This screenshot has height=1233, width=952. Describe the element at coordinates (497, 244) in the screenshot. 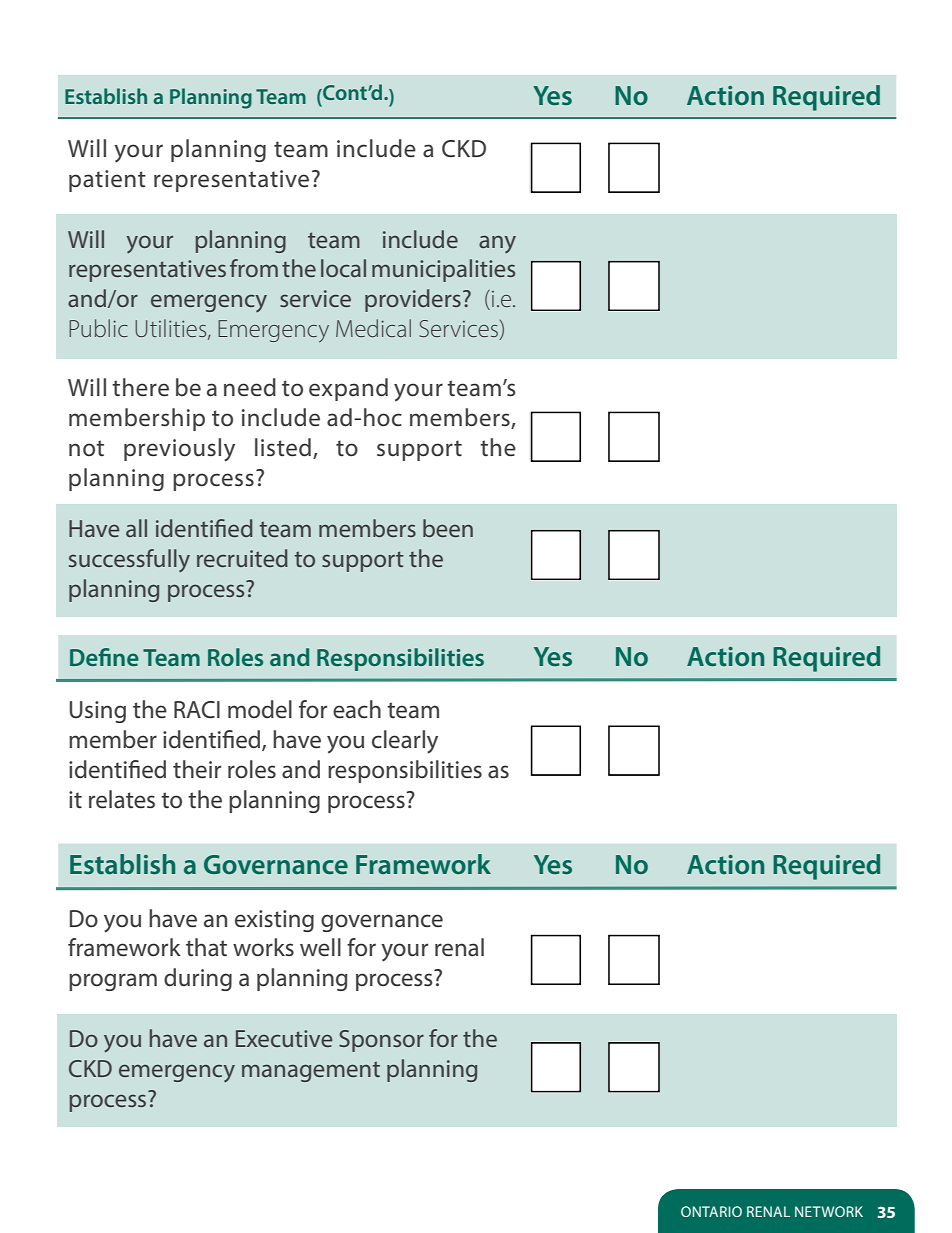

I see `any` at that location.
